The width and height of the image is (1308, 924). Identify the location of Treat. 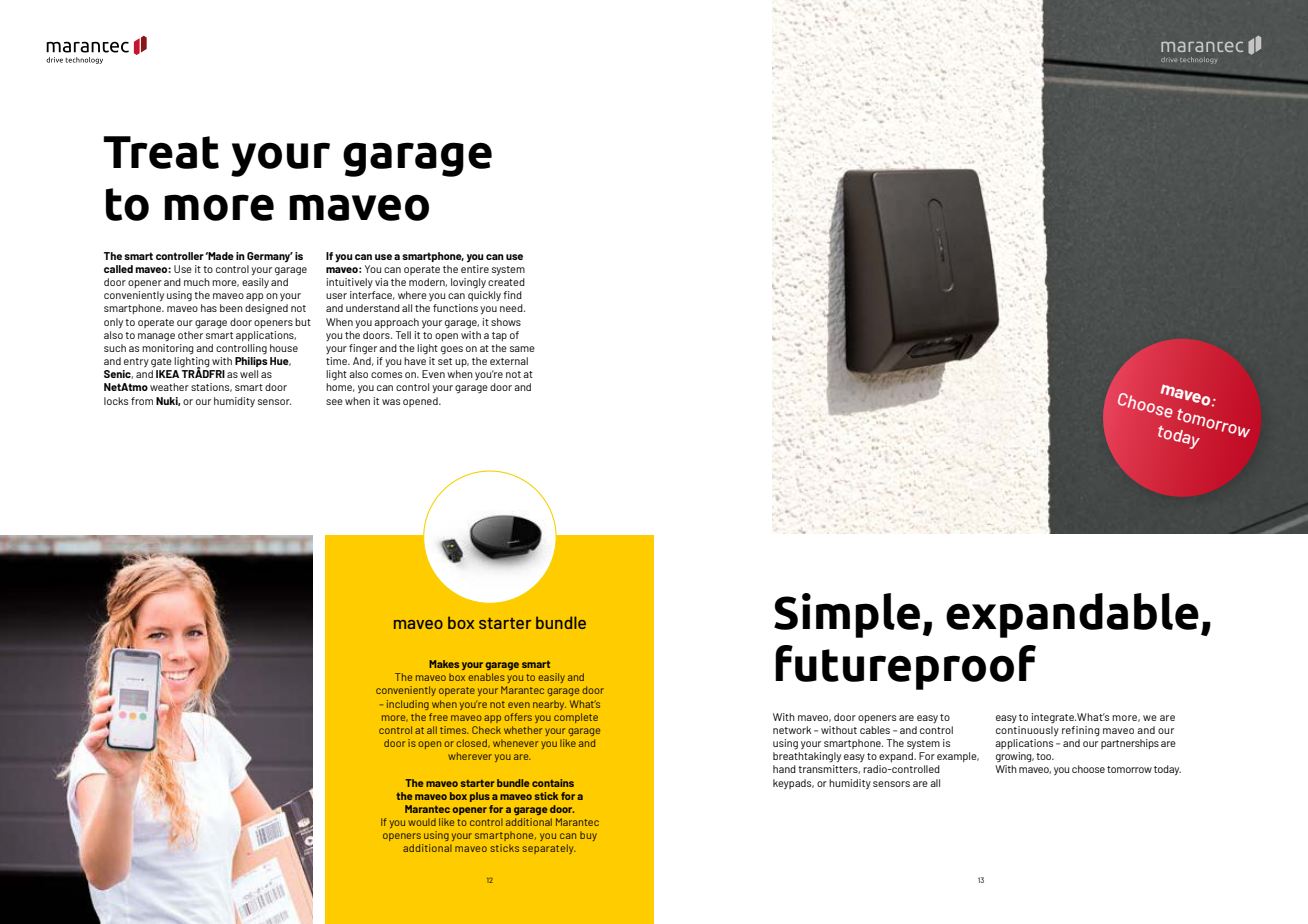
(161, 152).
